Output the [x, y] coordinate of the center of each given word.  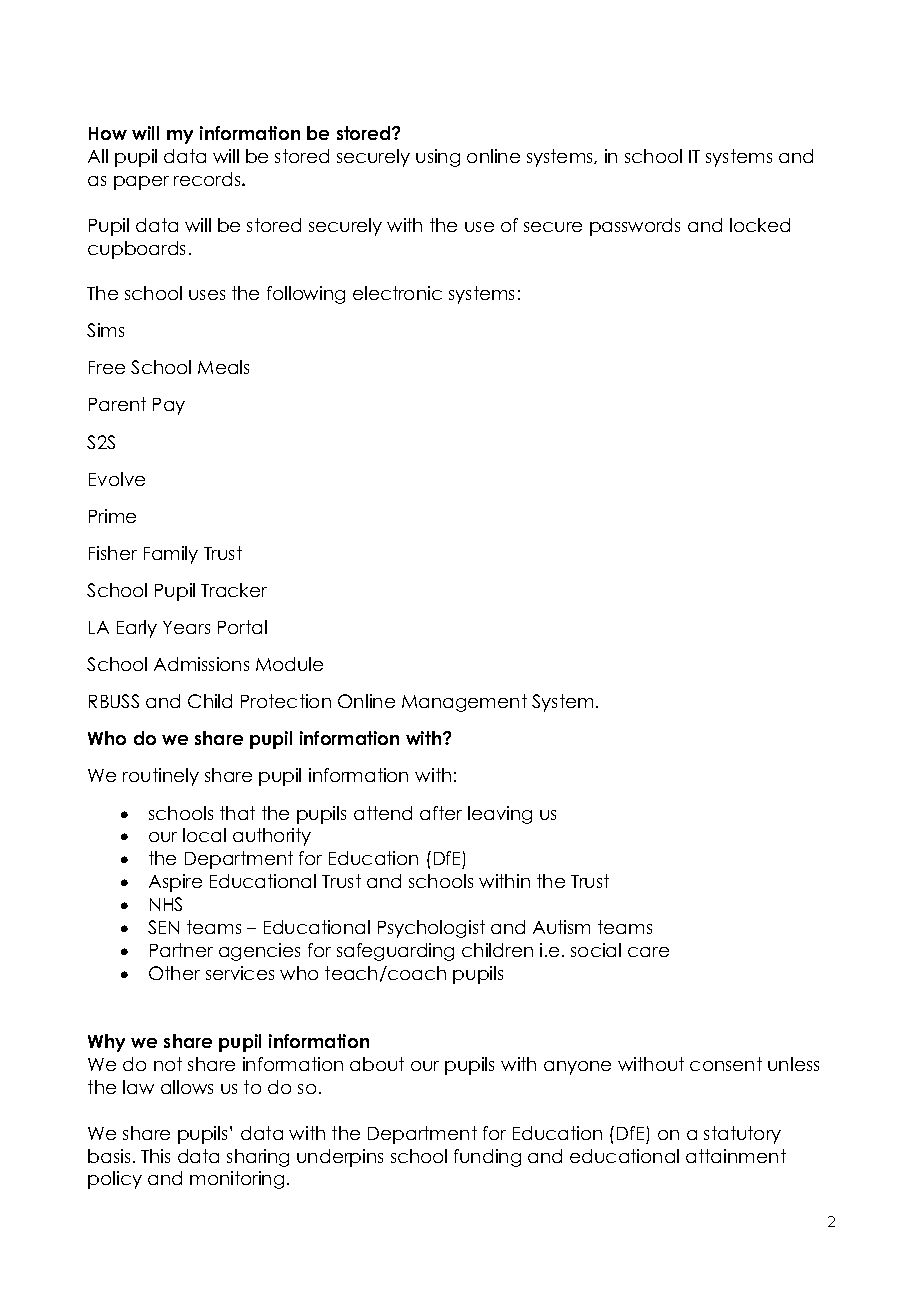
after [441, 813]
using [438, 158]
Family [171, 555]
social [596, 950]
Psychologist [431, 929]
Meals [223, 367]
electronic [397, 293]
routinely [161, 777]
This [155, 1156]
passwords [635, 227]
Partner [181, 950]
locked [760, 225]
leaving [500, 815]
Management [464, 703]
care [648, 952]
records [208, 179]
